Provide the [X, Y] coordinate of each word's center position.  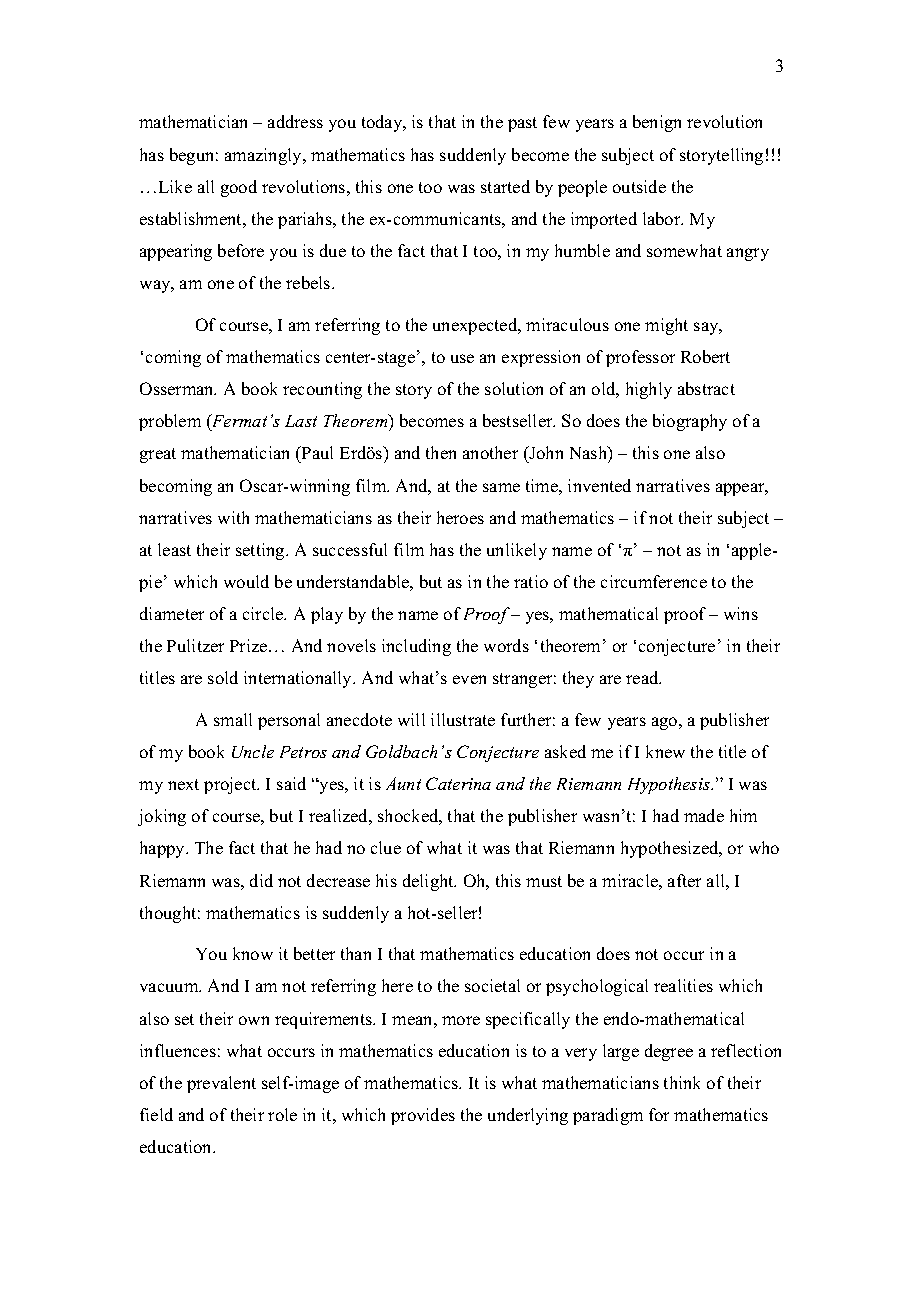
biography [690, 422]
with [233, 517]
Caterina [458, 783]
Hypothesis [670, 785]
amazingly [265, 156]
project [231, 785]
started [505, 186]
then [441, 452]
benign [657, 123]
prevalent [221, 1084]
